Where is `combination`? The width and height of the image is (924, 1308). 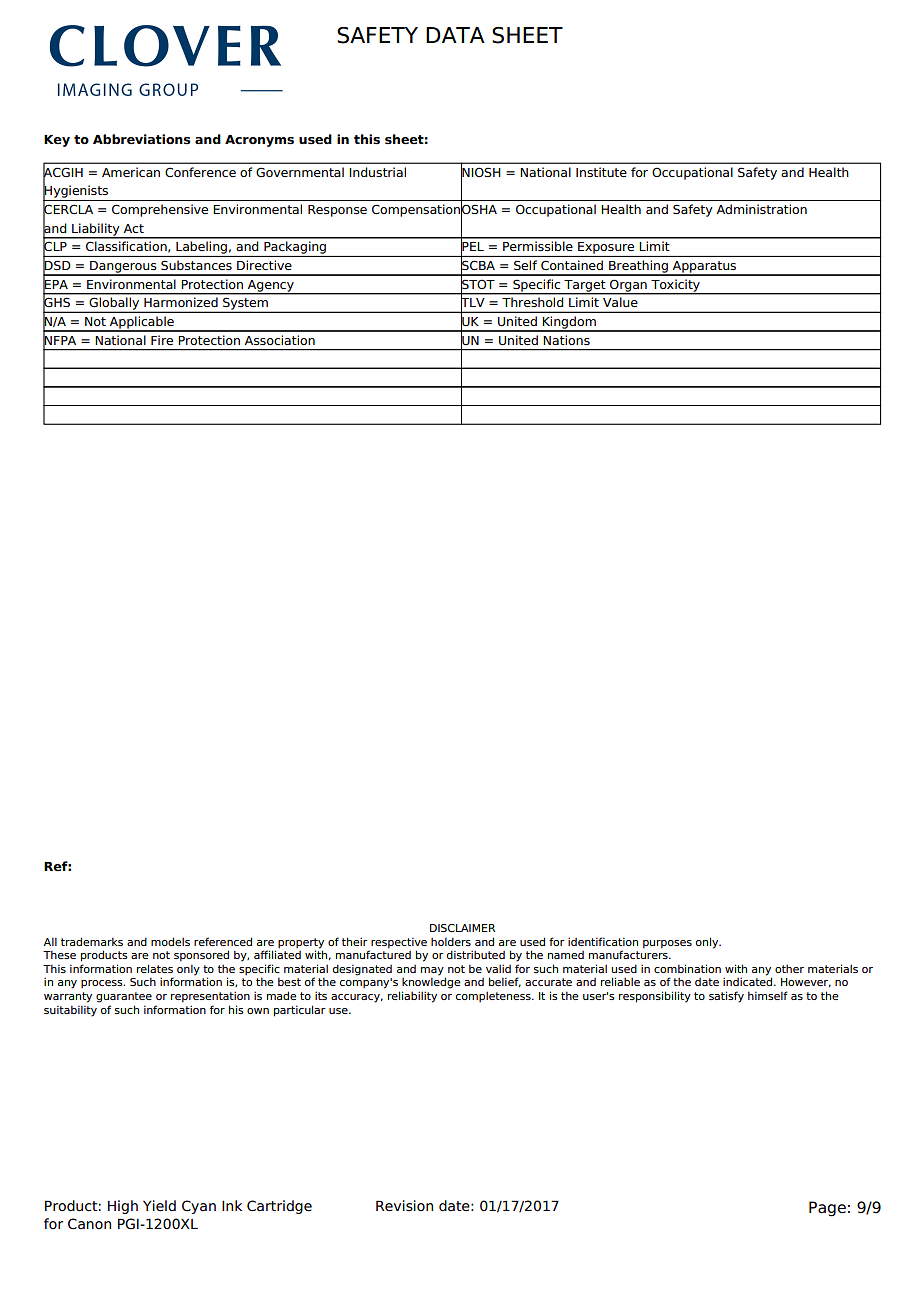 combination is located at coordinates (687, 968).
